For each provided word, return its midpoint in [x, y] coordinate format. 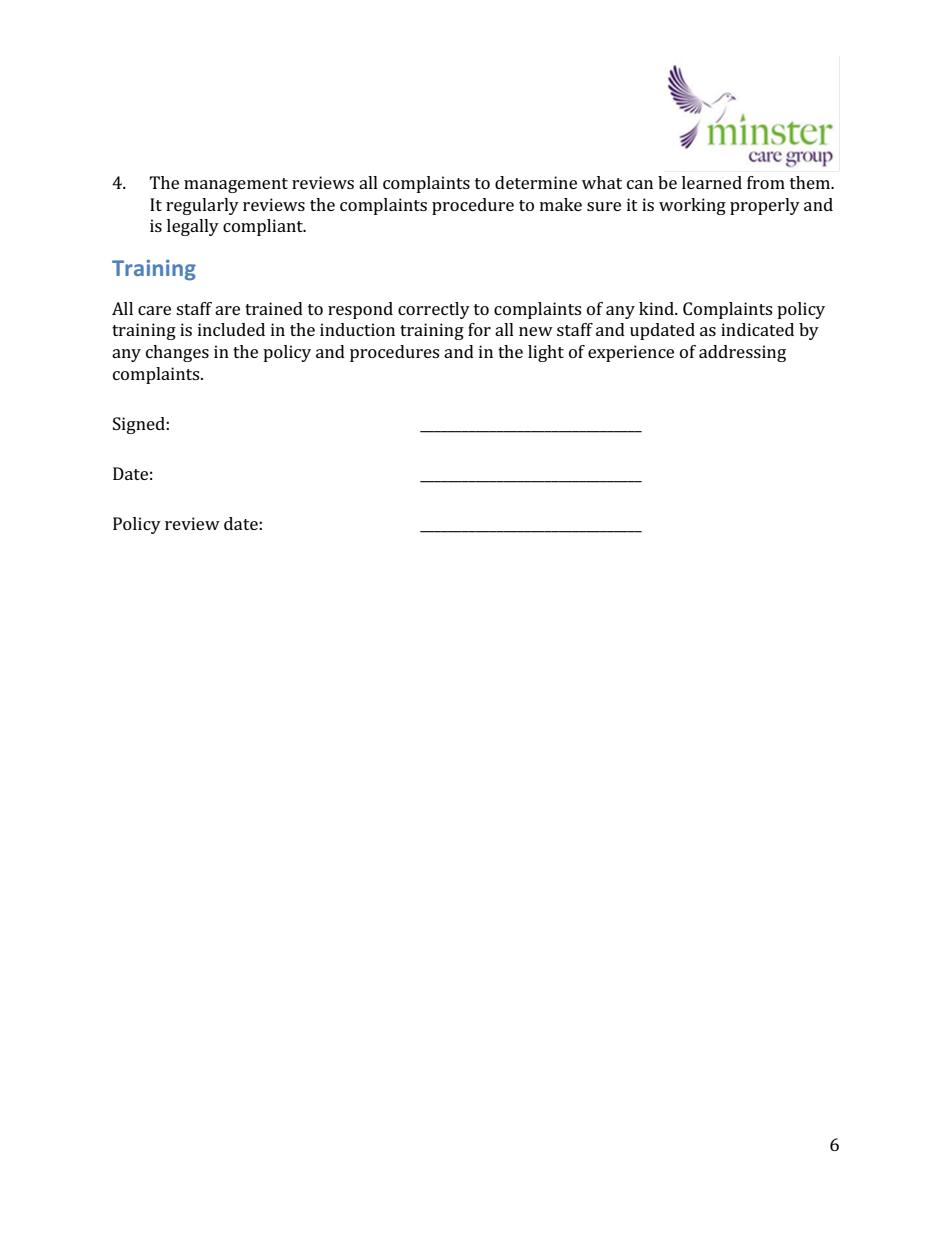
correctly [434, 310]
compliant [264, 227]
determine [536, 182]
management [236, 185]
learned [712, 182]
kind [657, 308]
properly [765, 206]
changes [177, 353]
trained [274, 308]
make [561, 204]
